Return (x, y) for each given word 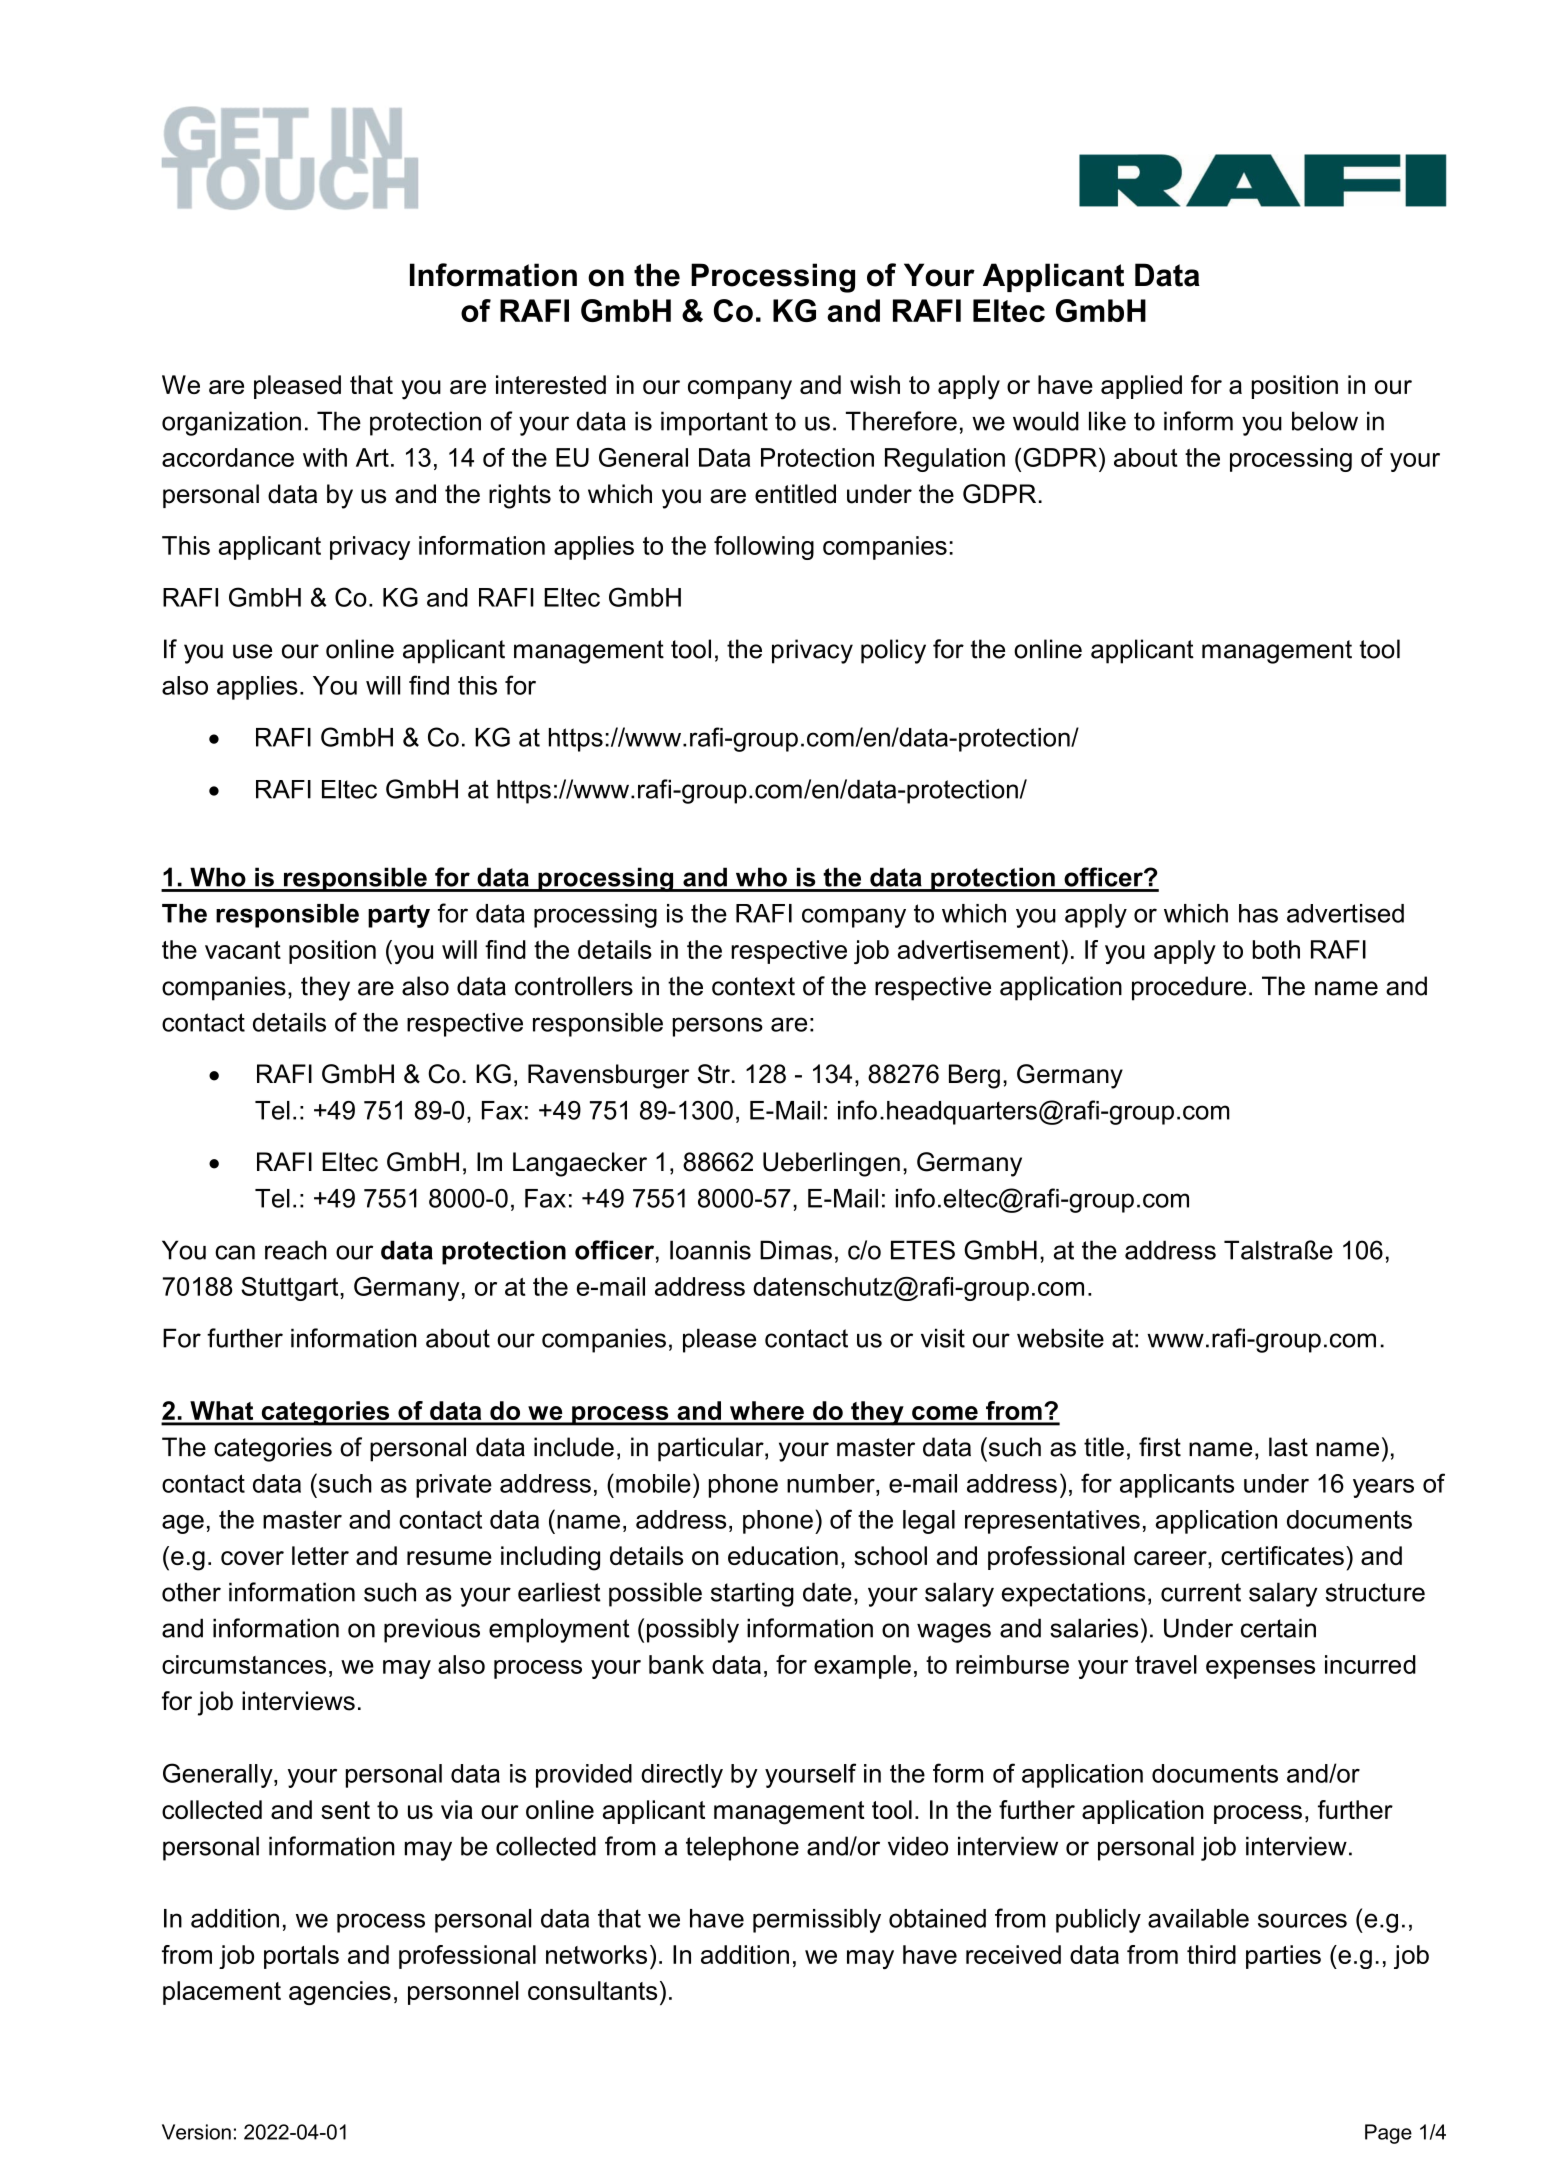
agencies (340, 1993)
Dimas (796, 1250)
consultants (592, 1990)
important (714, 423)
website (1060, 1338)
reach (296, 1250)
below (1325, 421)
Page (1388, 2134)
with (325, 457)
